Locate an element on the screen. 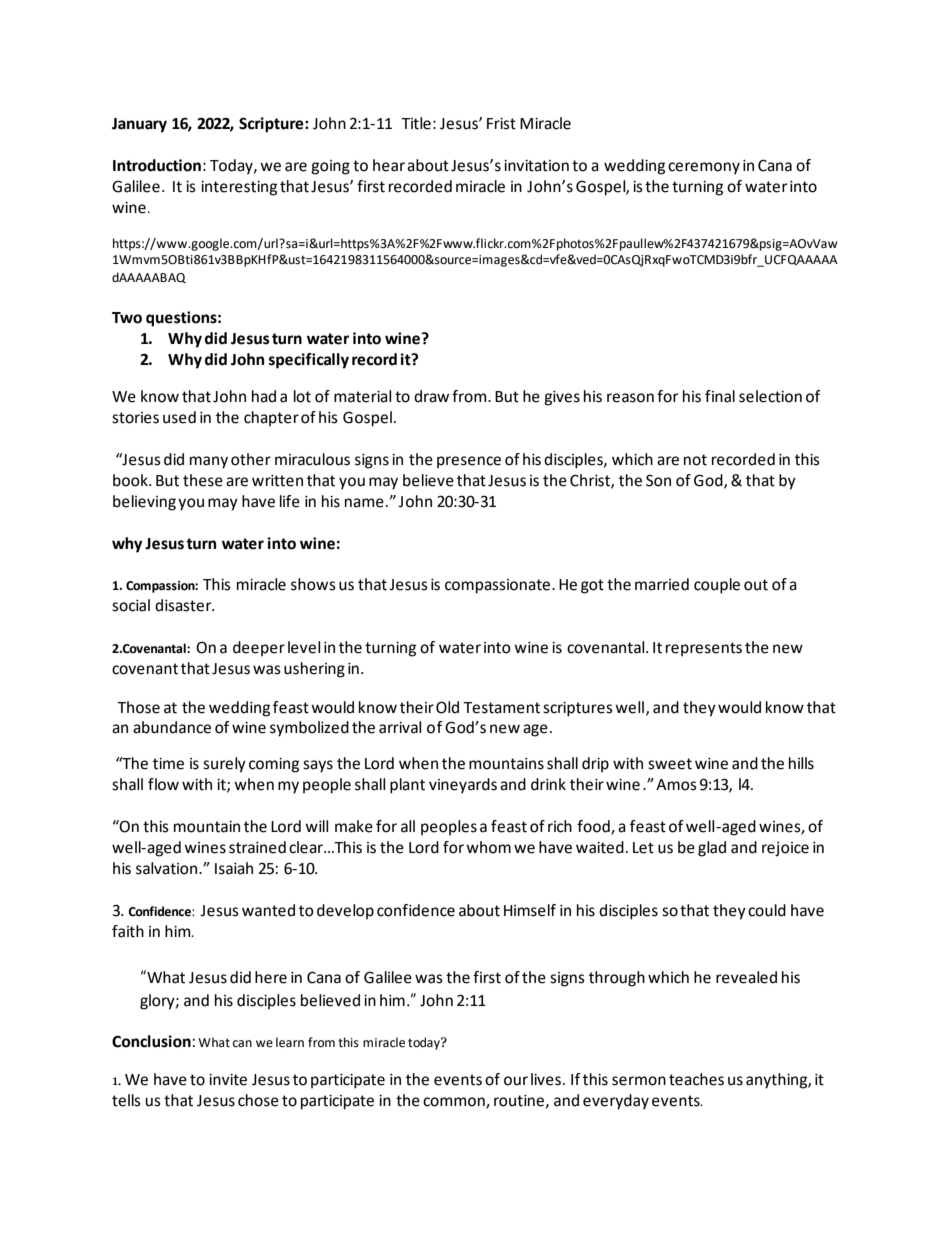  Old is located at coordinates (447, 707).
